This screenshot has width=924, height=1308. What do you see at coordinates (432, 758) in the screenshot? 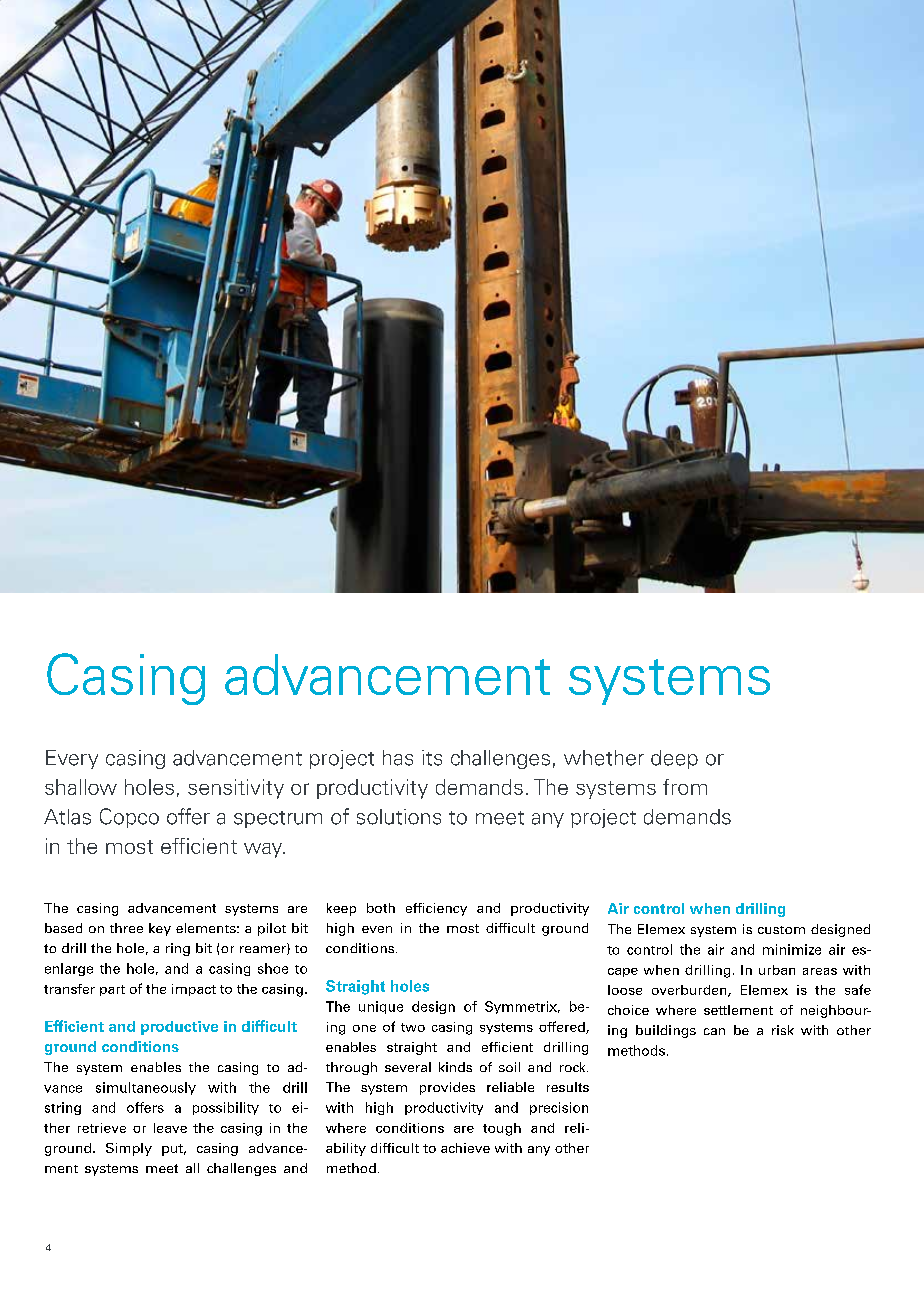
I see `its` at bounding box center [432, 758].
